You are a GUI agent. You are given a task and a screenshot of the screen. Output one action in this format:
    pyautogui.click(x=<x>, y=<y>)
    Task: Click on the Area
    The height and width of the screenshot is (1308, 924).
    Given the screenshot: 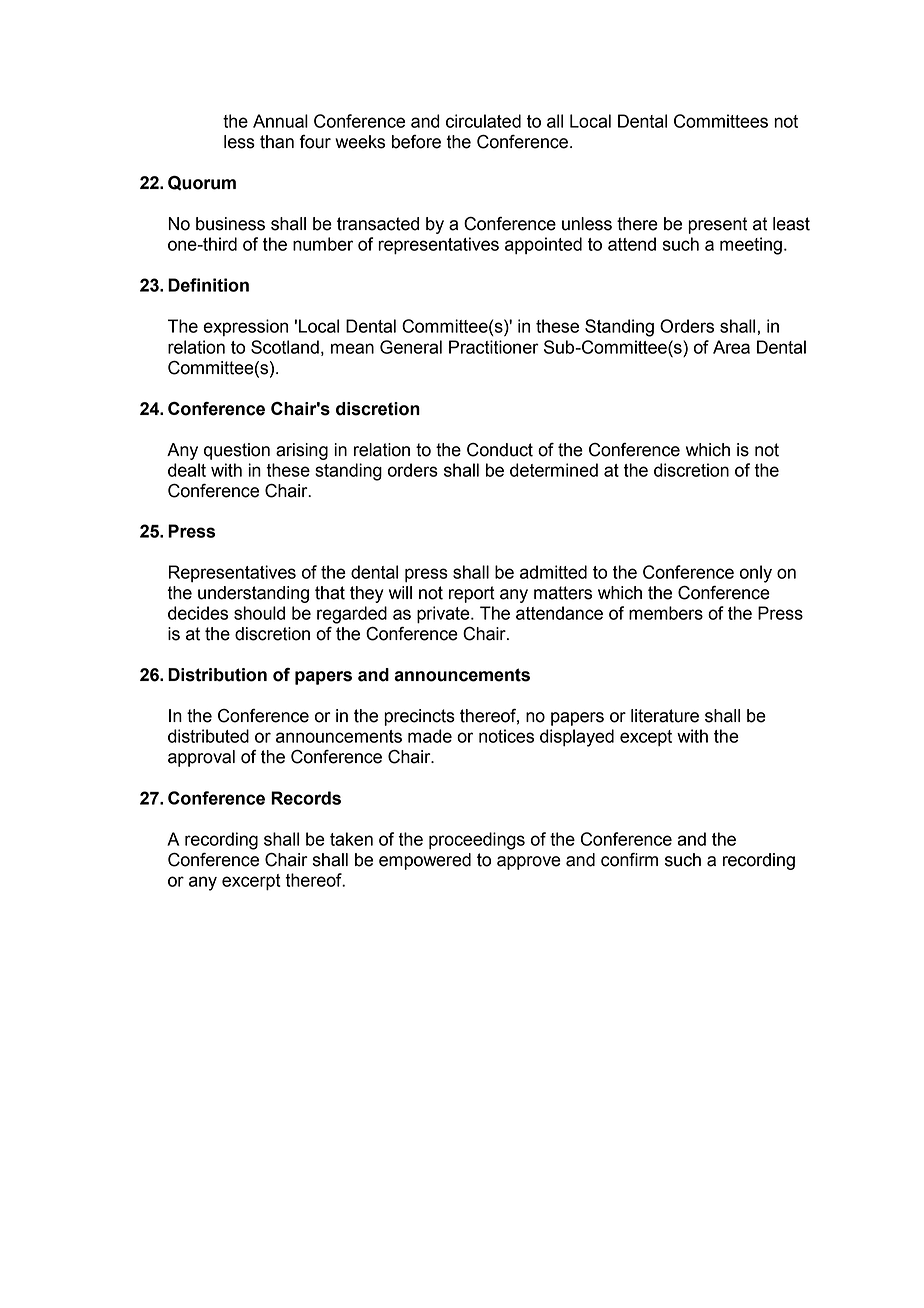 What is the action you would take?
    pyautogui.click(x=731, y=347)
